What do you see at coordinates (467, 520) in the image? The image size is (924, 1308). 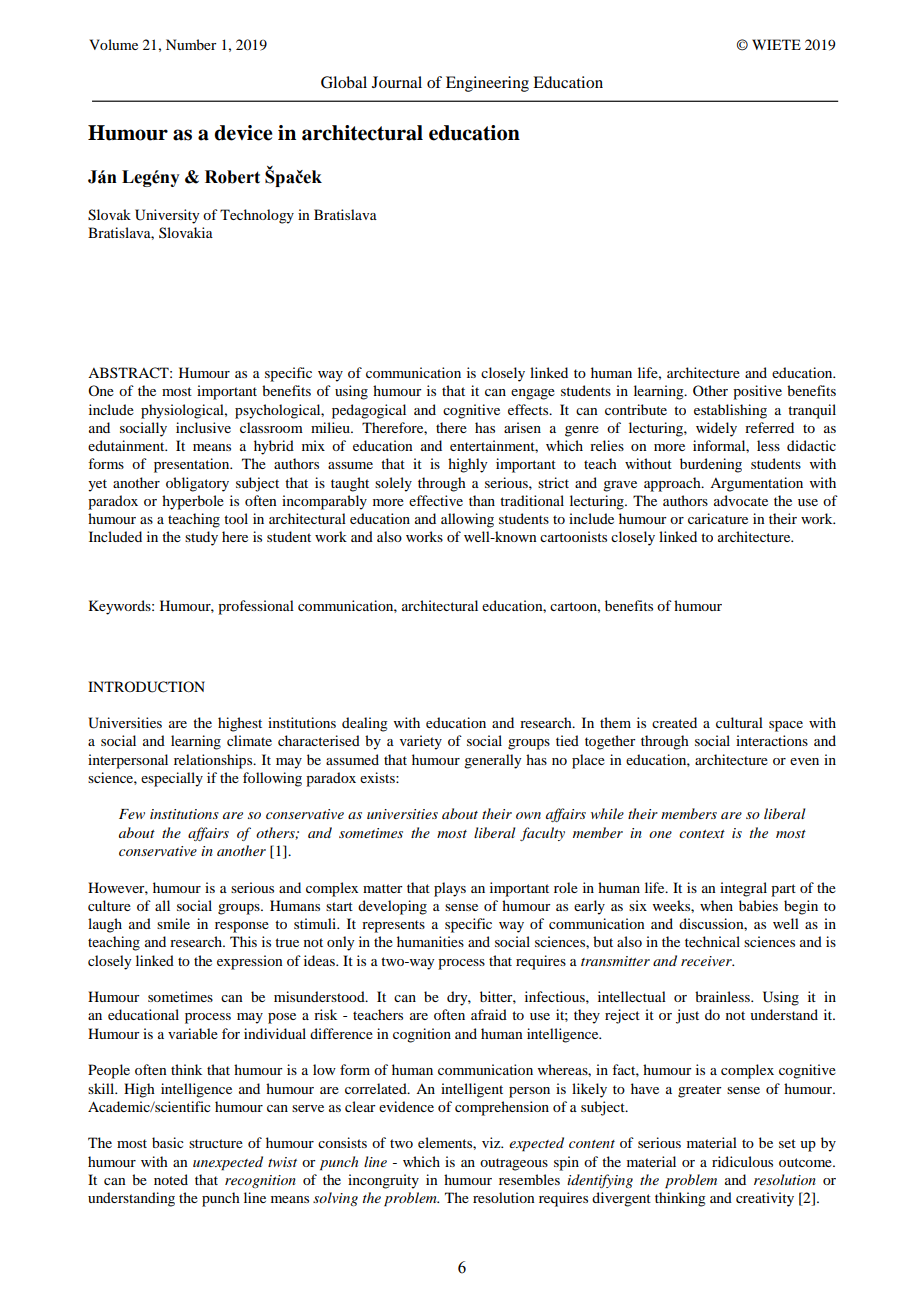 I see `allowing` at bounding box center [467, 520].
